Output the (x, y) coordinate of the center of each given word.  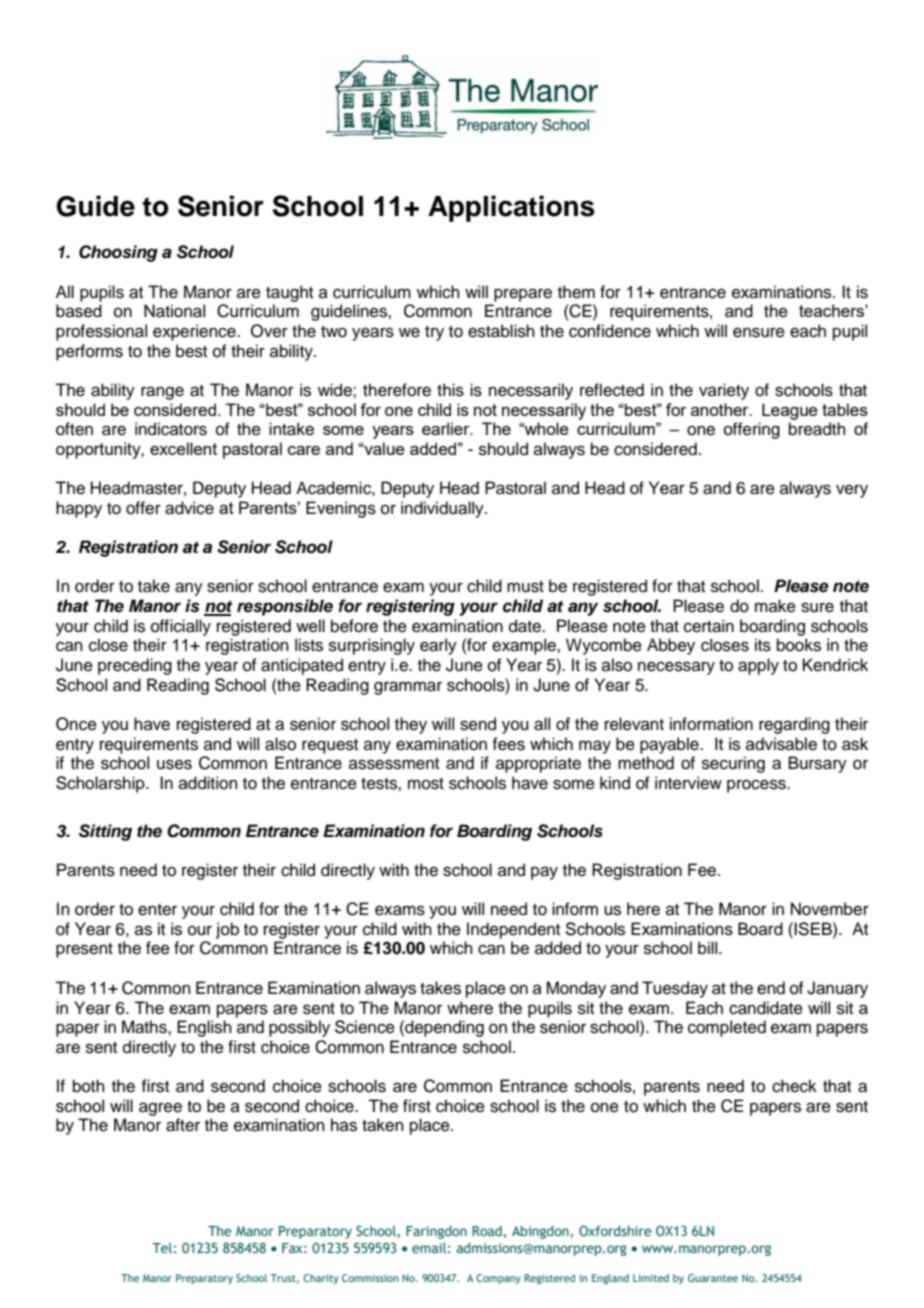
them (576, 292)
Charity (321, 1279)
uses (174, 764)
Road (487, 1231)
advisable (781, 744)
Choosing (118, 253)
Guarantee (713, 1278)
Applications (511, 208)
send (478, 724)
